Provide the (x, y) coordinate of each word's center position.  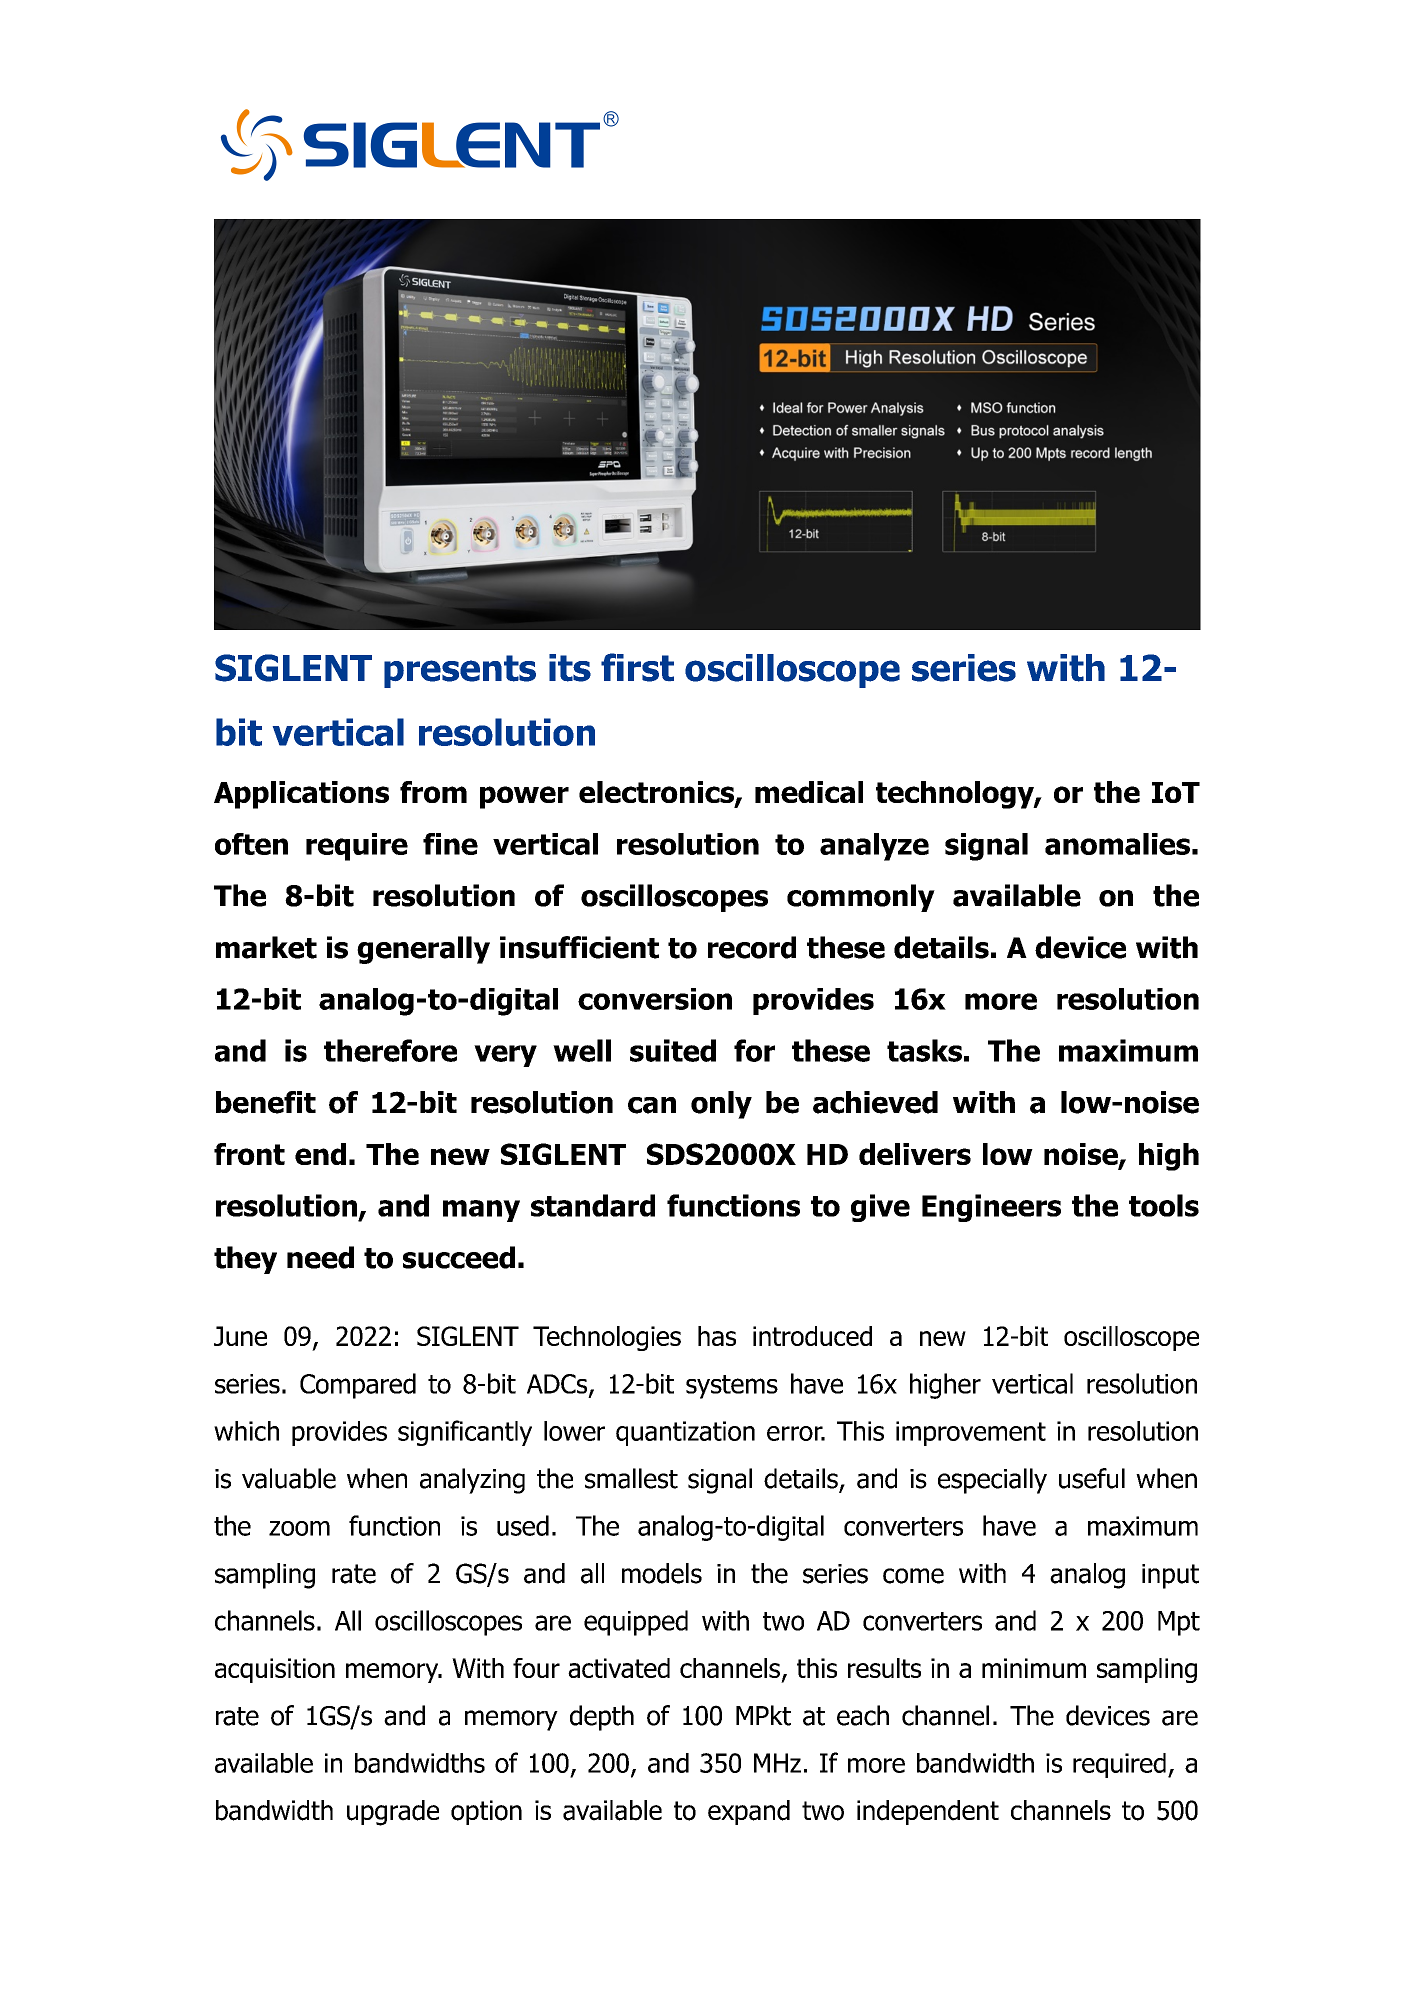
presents (460, 671)
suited (673, 1050)
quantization (685, 1433)
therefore (390, 1050)
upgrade (393, 1813)
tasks (924, 1050)
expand (749, 1812)
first (637, 667)
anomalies (1117, 844)
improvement (971, 1433)
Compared (358, 1386)
